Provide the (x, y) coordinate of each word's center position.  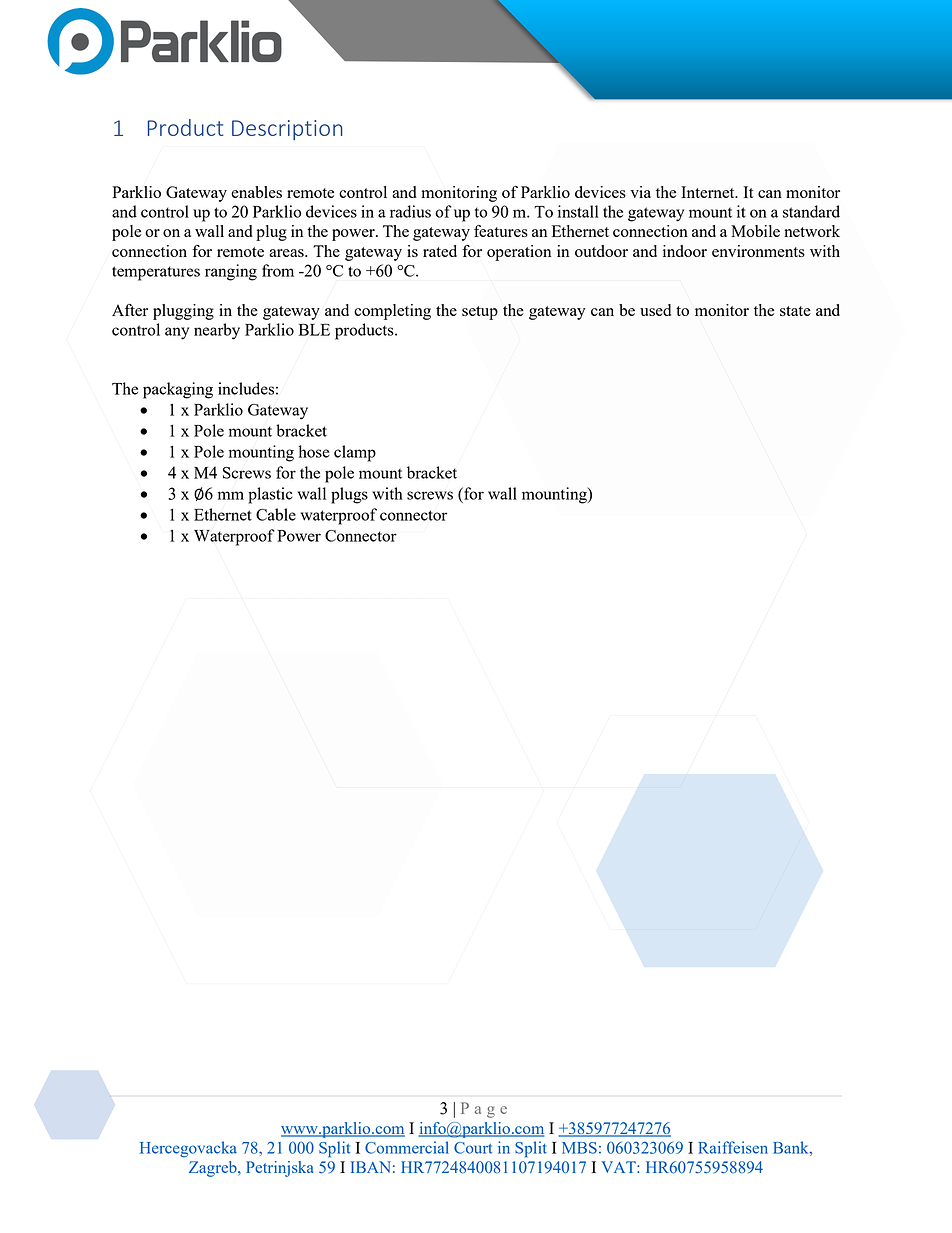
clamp (355, 453)
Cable (276, 514)
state (795, 311)
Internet (709, 192)
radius (410, 211)
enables (256, 192)
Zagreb (214, 1169)
